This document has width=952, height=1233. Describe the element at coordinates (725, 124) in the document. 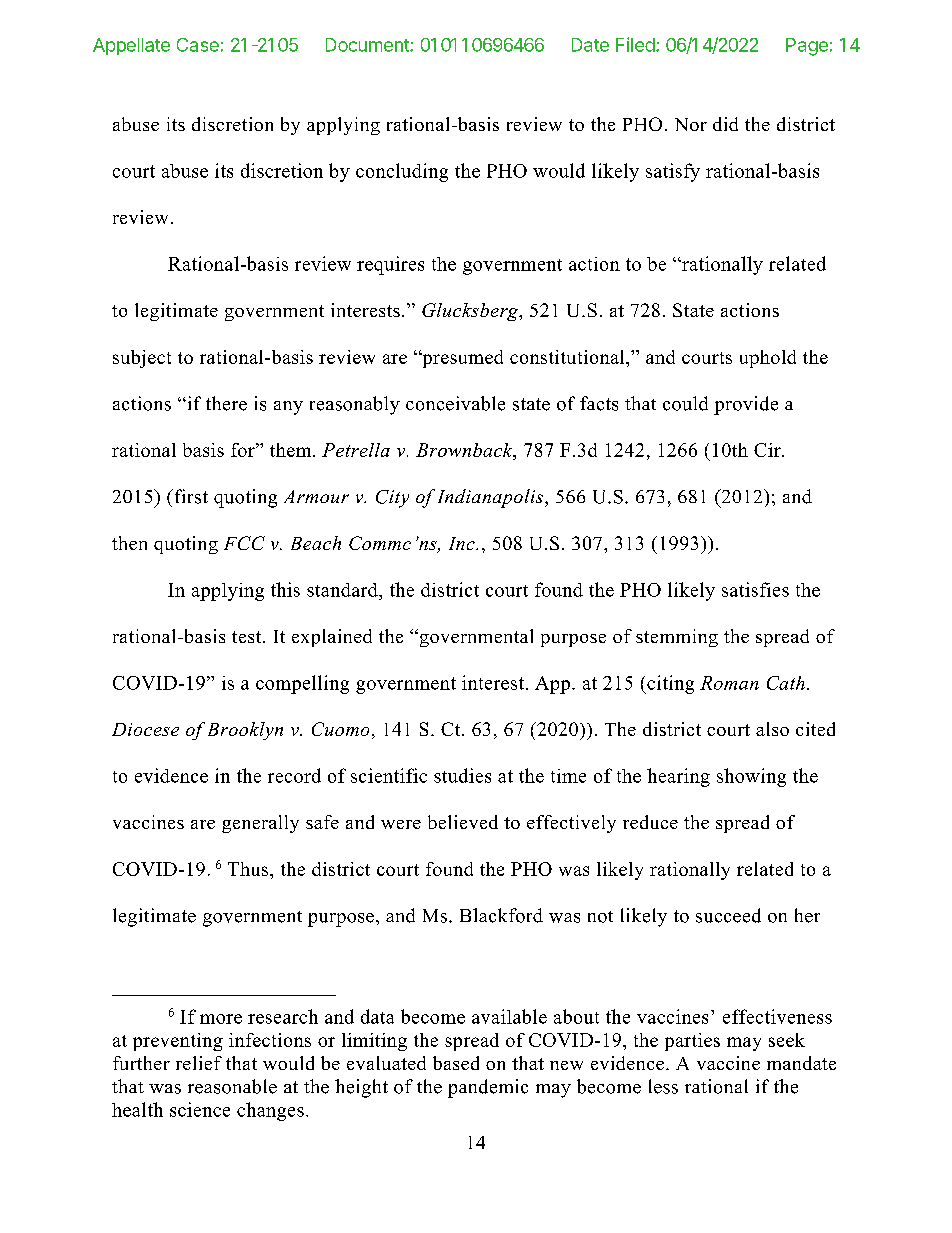

I see `did` at that location.
